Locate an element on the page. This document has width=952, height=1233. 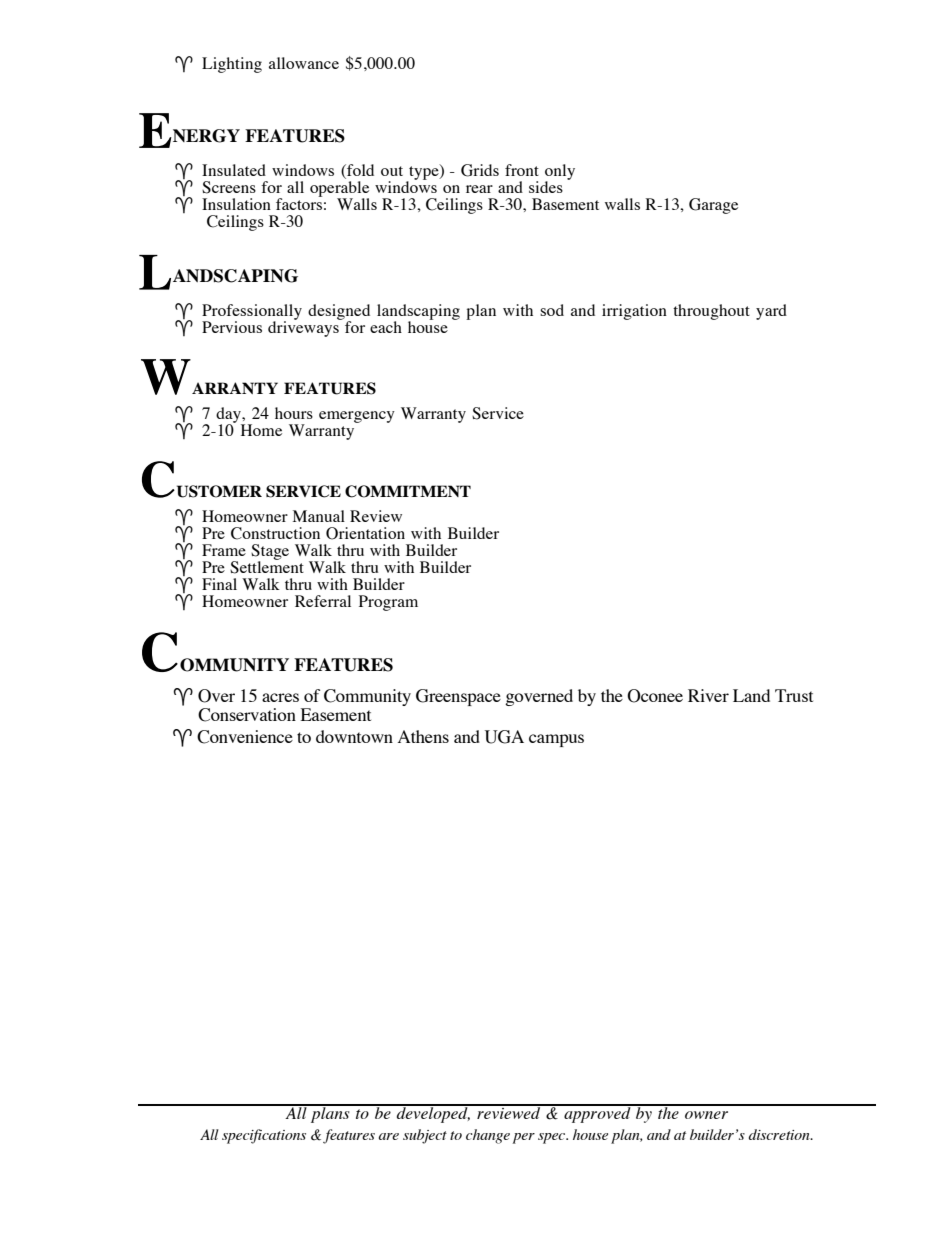
yard is located at coordinates (771, 312).
